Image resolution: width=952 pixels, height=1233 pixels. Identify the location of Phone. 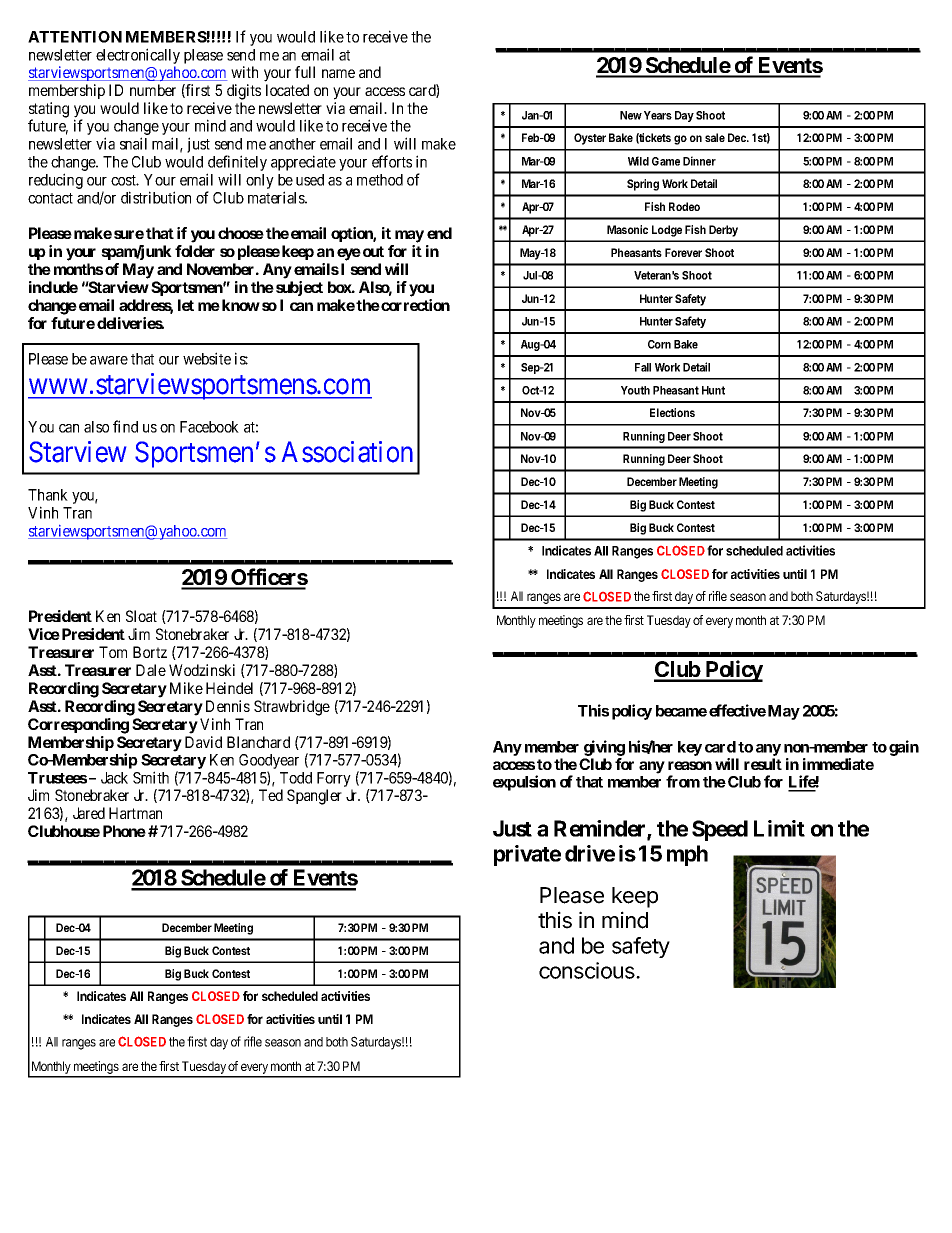
(124, 831).
